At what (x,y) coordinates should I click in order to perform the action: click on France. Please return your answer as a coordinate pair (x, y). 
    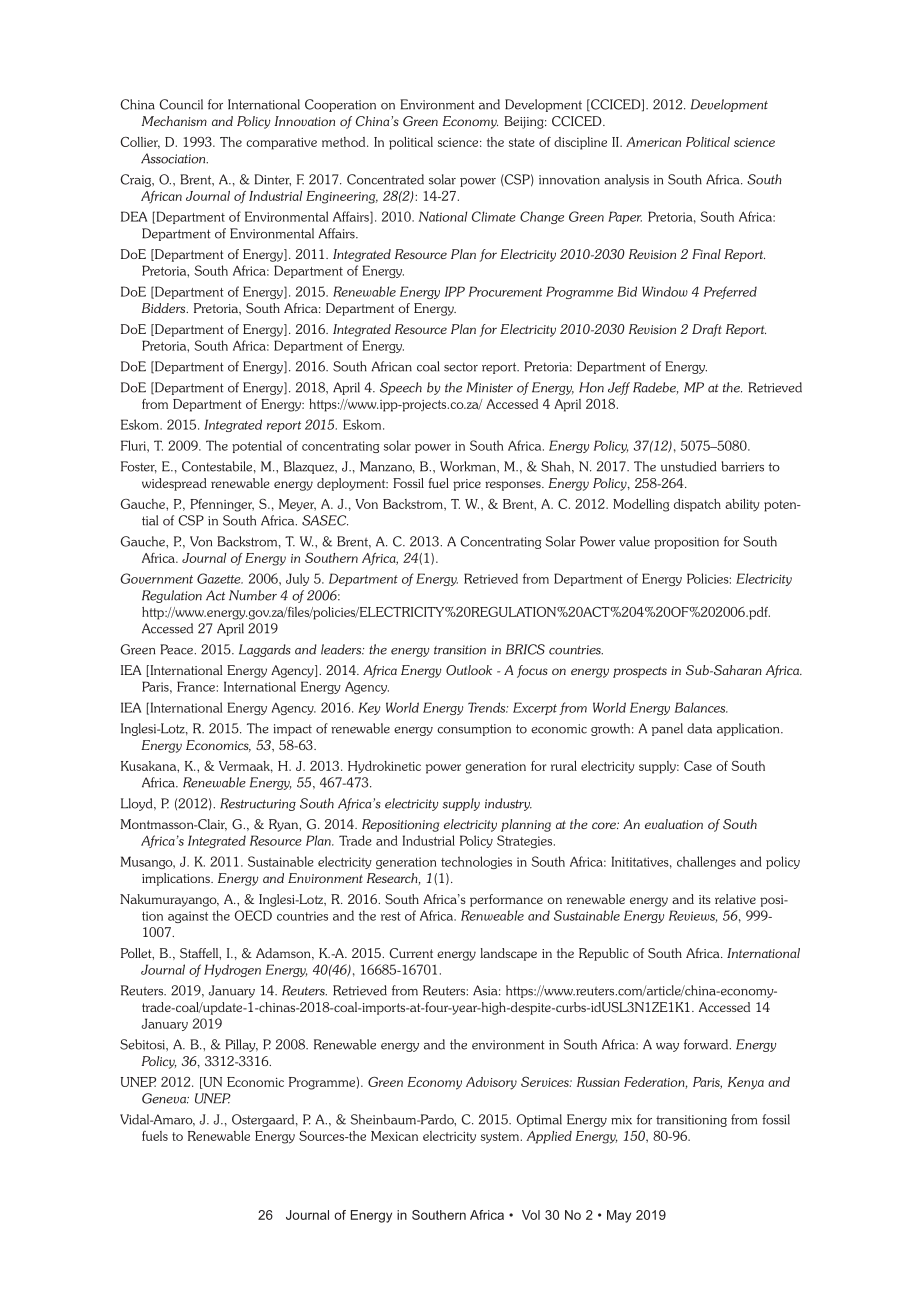
    Looking at the image, I should click on (196, 686).
